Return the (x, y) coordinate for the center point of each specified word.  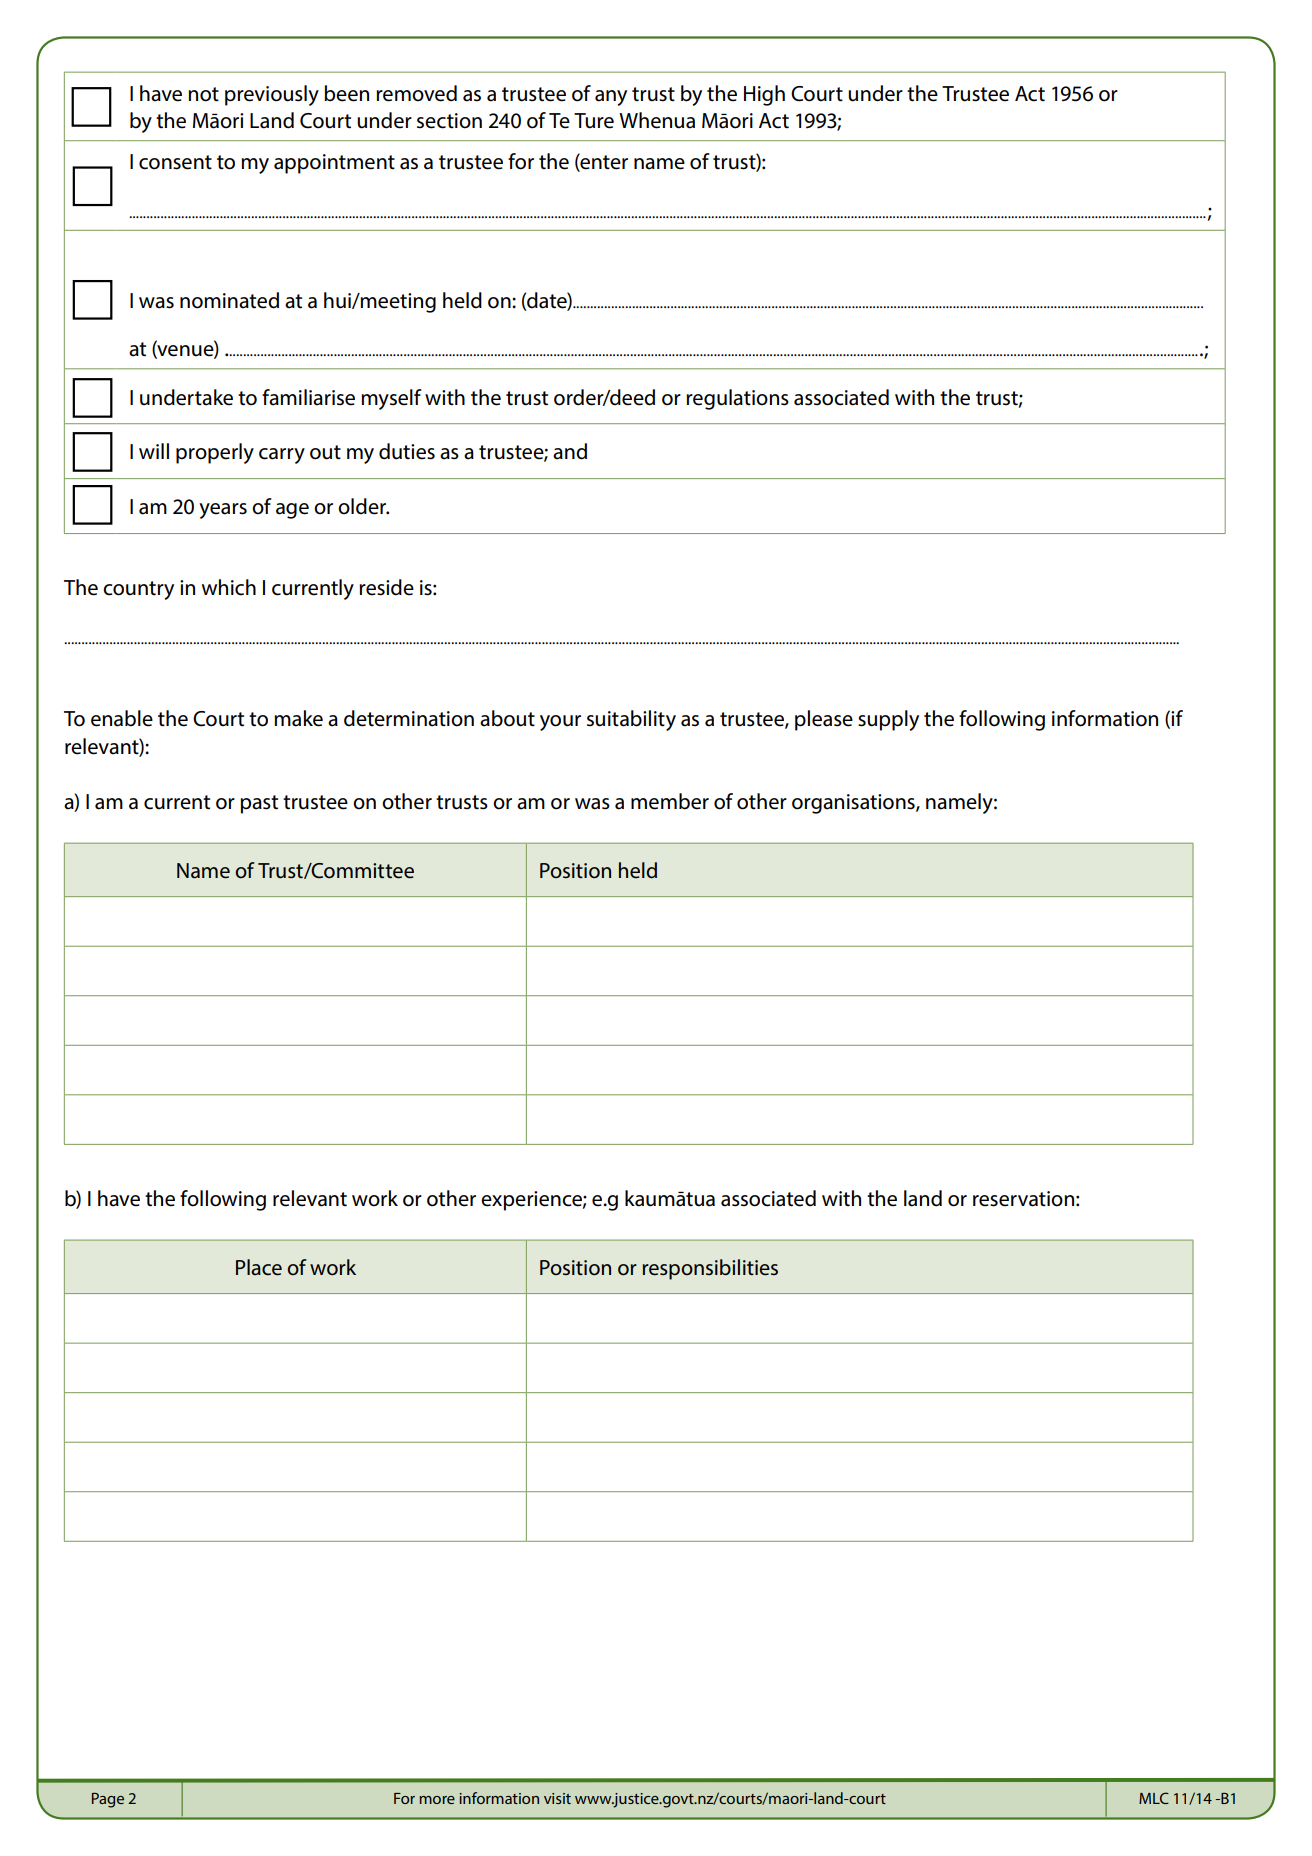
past (259, 804)
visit (557, 1798)
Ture (594, 121)
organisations (854, 804)
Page (108, 1800)
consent (175, 162)
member (670, 801)
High (764, 95)
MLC (1154, 1798)
